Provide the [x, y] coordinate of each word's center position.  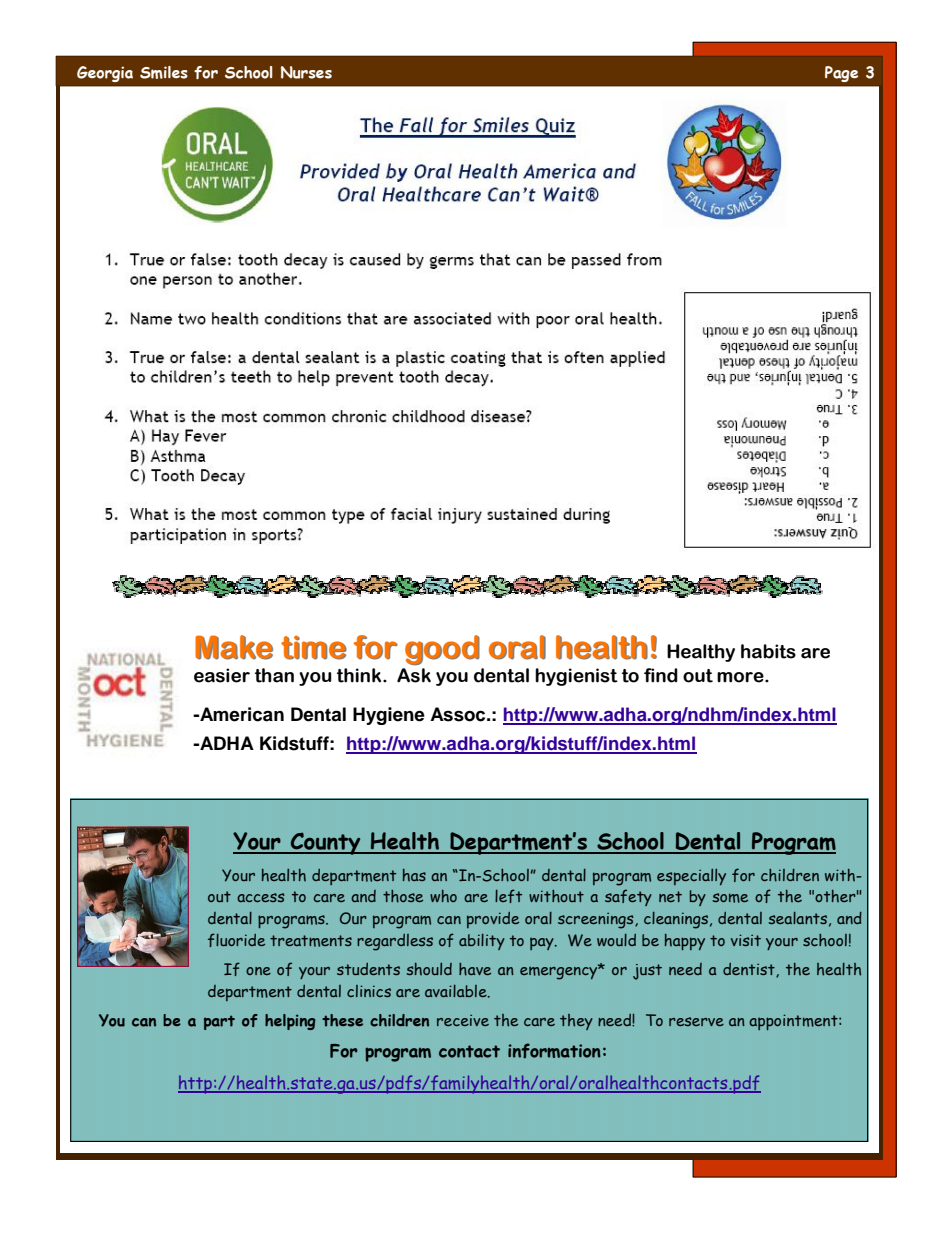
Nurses [306, 72]
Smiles [164, 72]
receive [463, 1020]
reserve [696, 1021]
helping [290, 1022]
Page [841, 74]
